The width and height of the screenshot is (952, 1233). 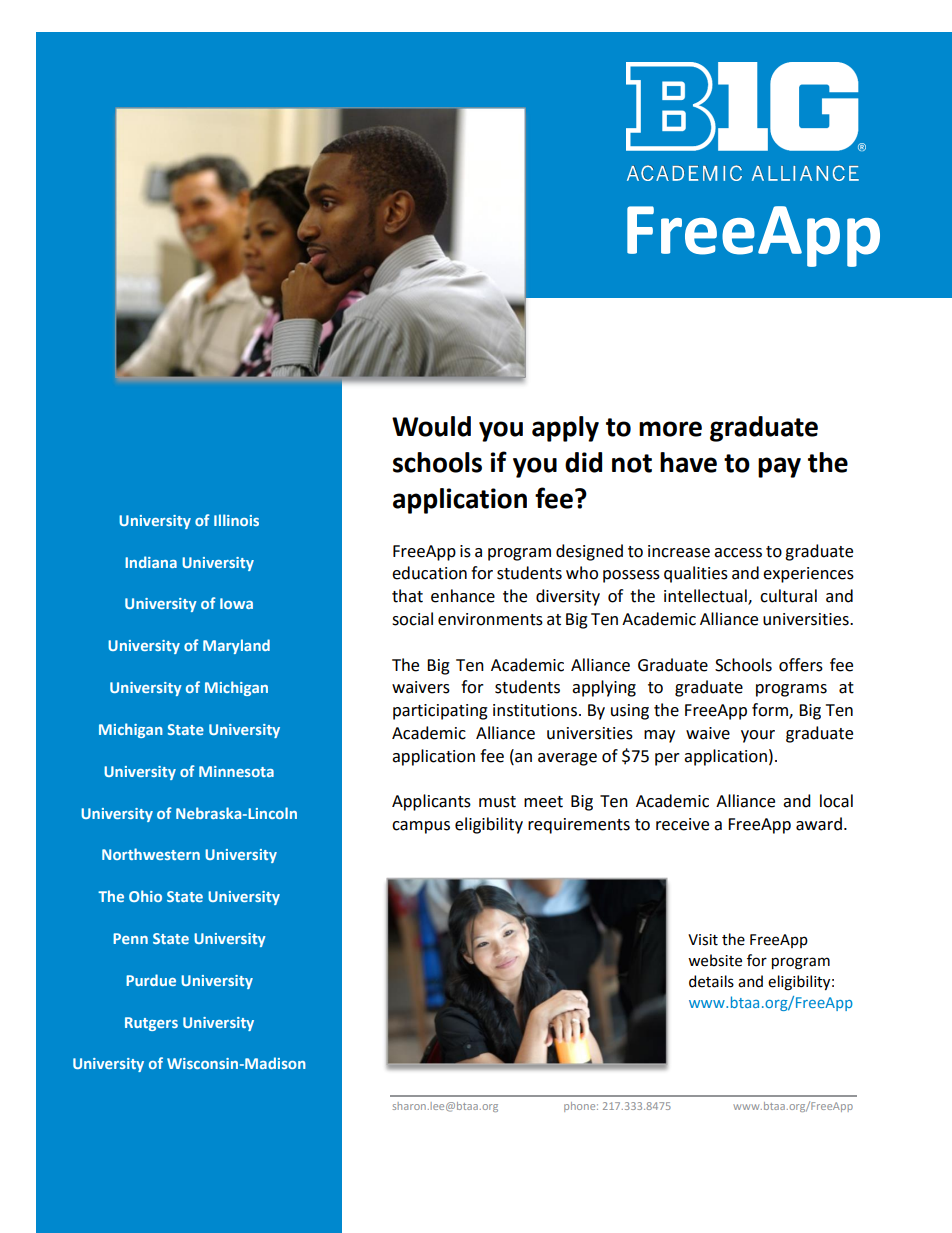 I want to click on Iowa, so click(x=236, y=603).
